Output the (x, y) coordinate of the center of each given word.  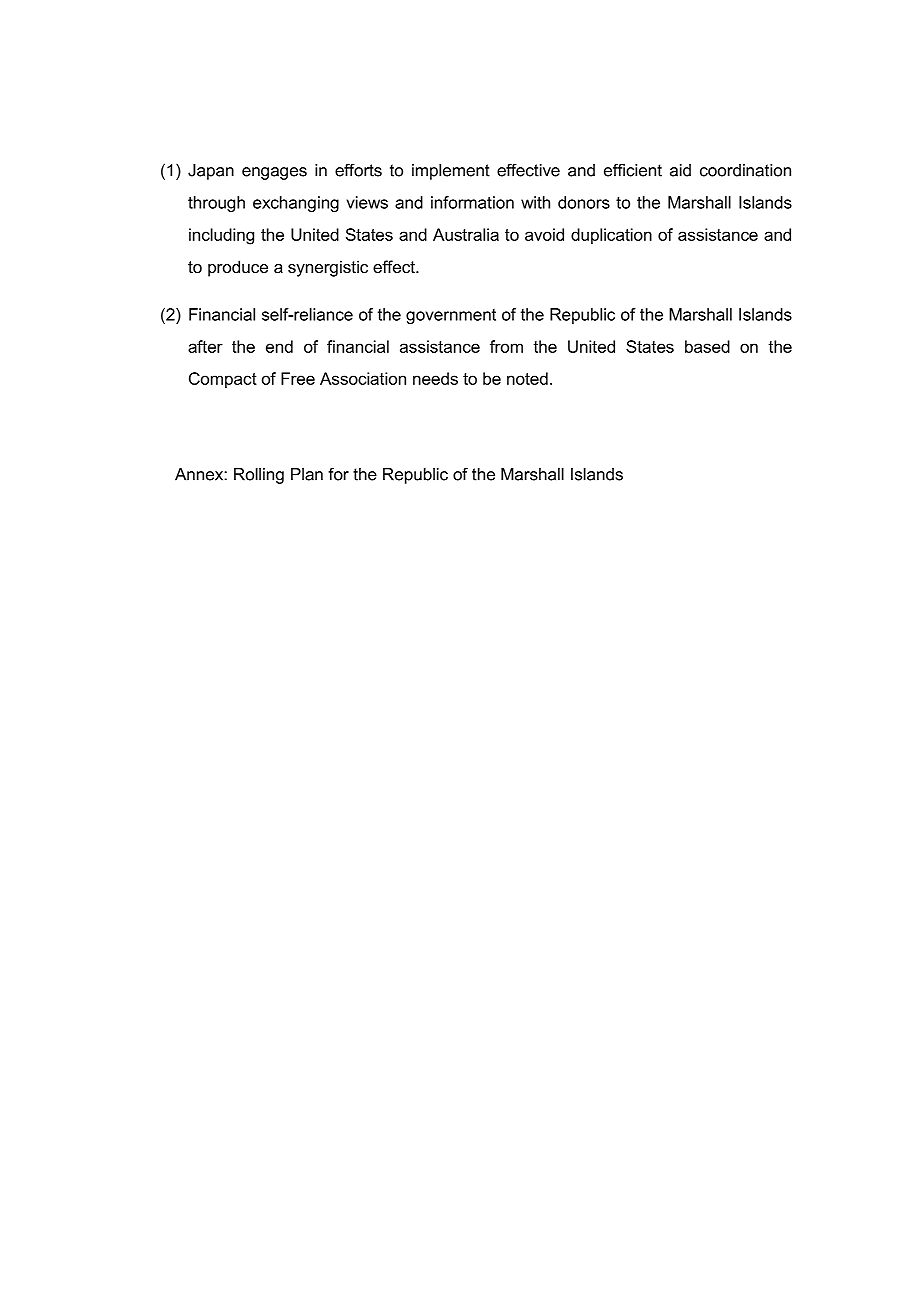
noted (527, 378)
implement (451, 172)
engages (274, 173)
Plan (307, 474)
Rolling (259, 476)
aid (680, 170)
